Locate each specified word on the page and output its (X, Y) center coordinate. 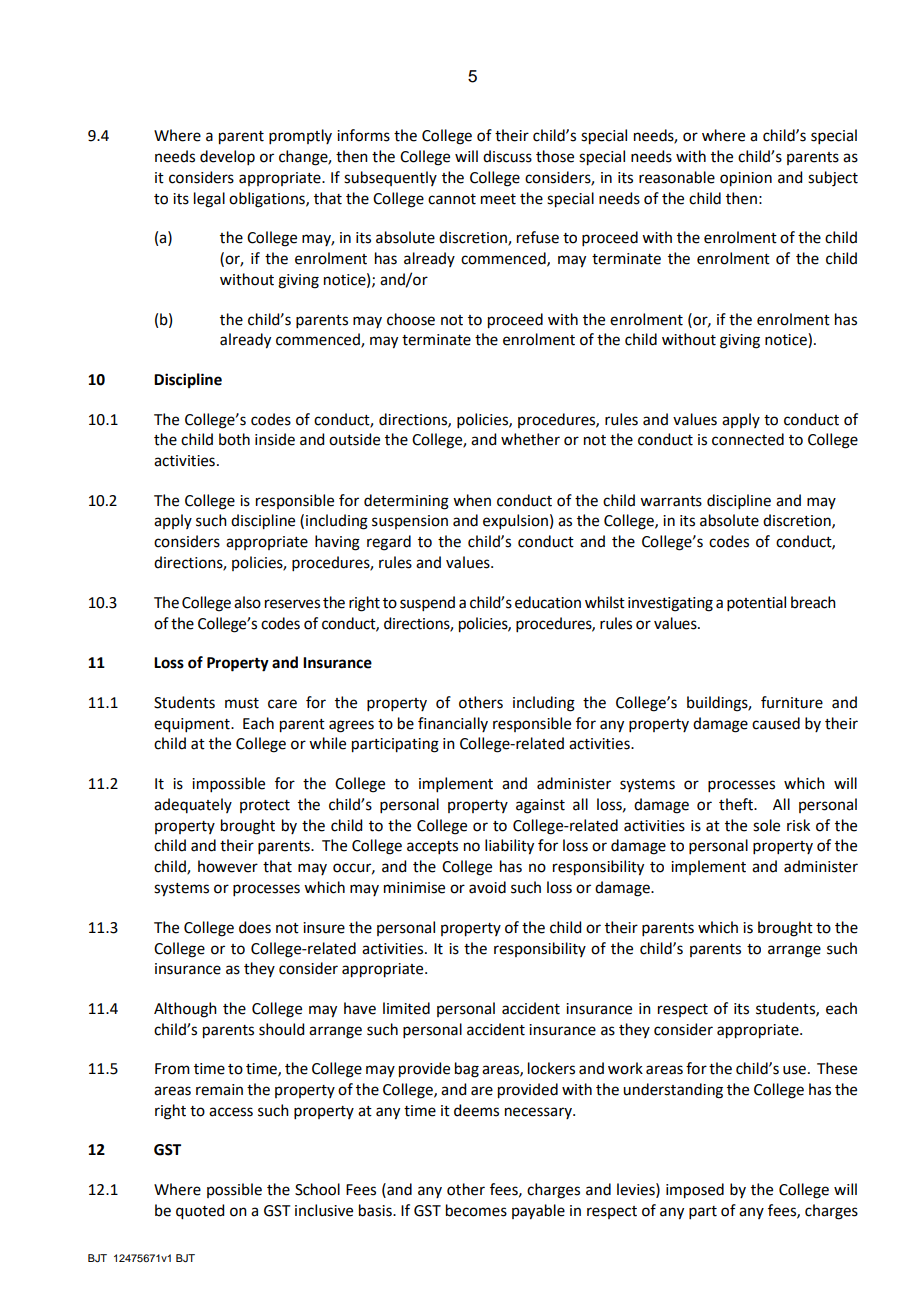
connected (748, 439)
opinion (746, 179)
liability (509, 847)
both (234, 439)
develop (227, 157)
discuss (507, 156)
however (228, 866)
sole (766, 825)
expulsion (515, 521)
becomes (476, 1210)
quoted (200, 1212)
